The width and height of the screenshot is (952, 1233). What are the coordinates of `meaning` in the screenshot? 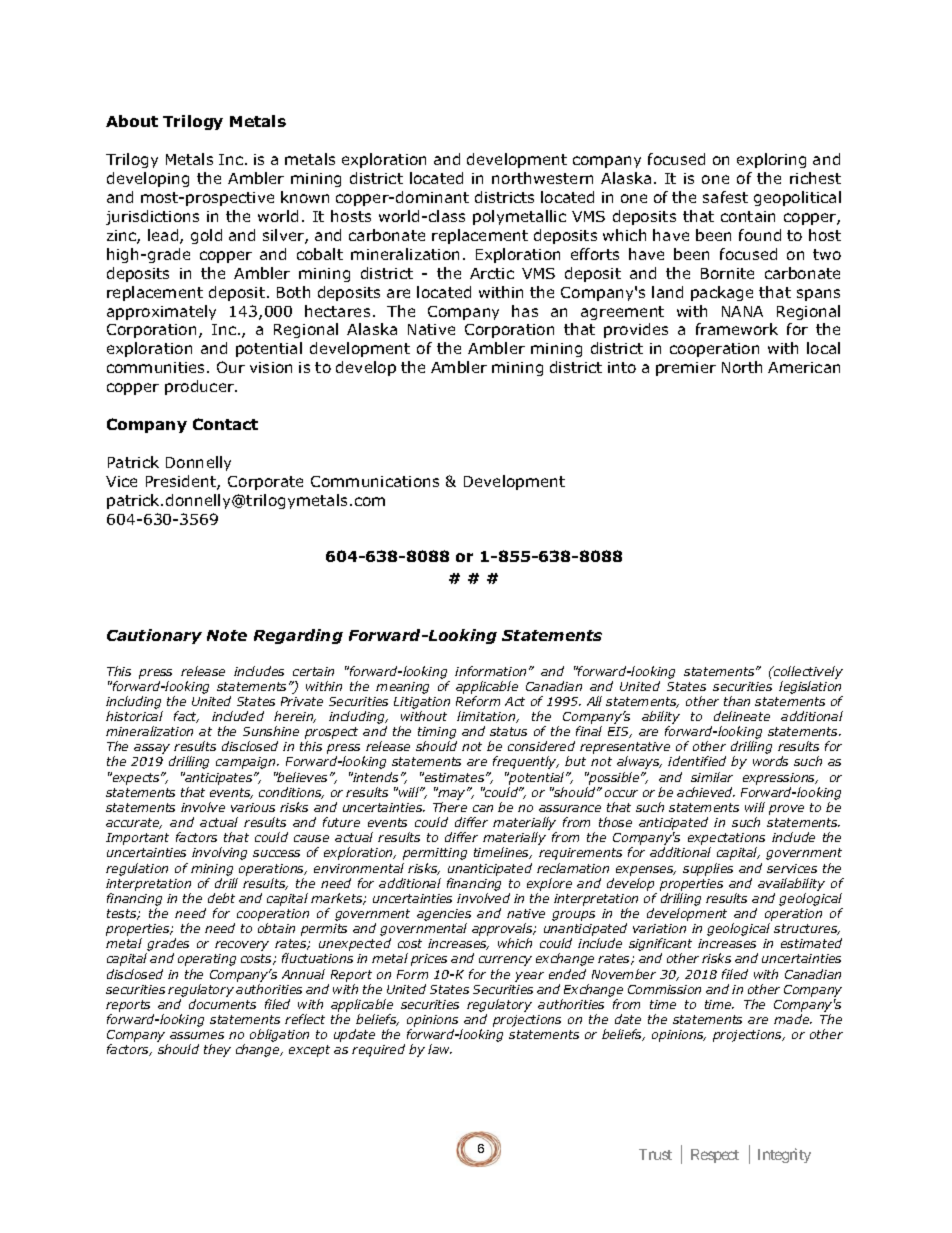 It's located at (402, 688).
